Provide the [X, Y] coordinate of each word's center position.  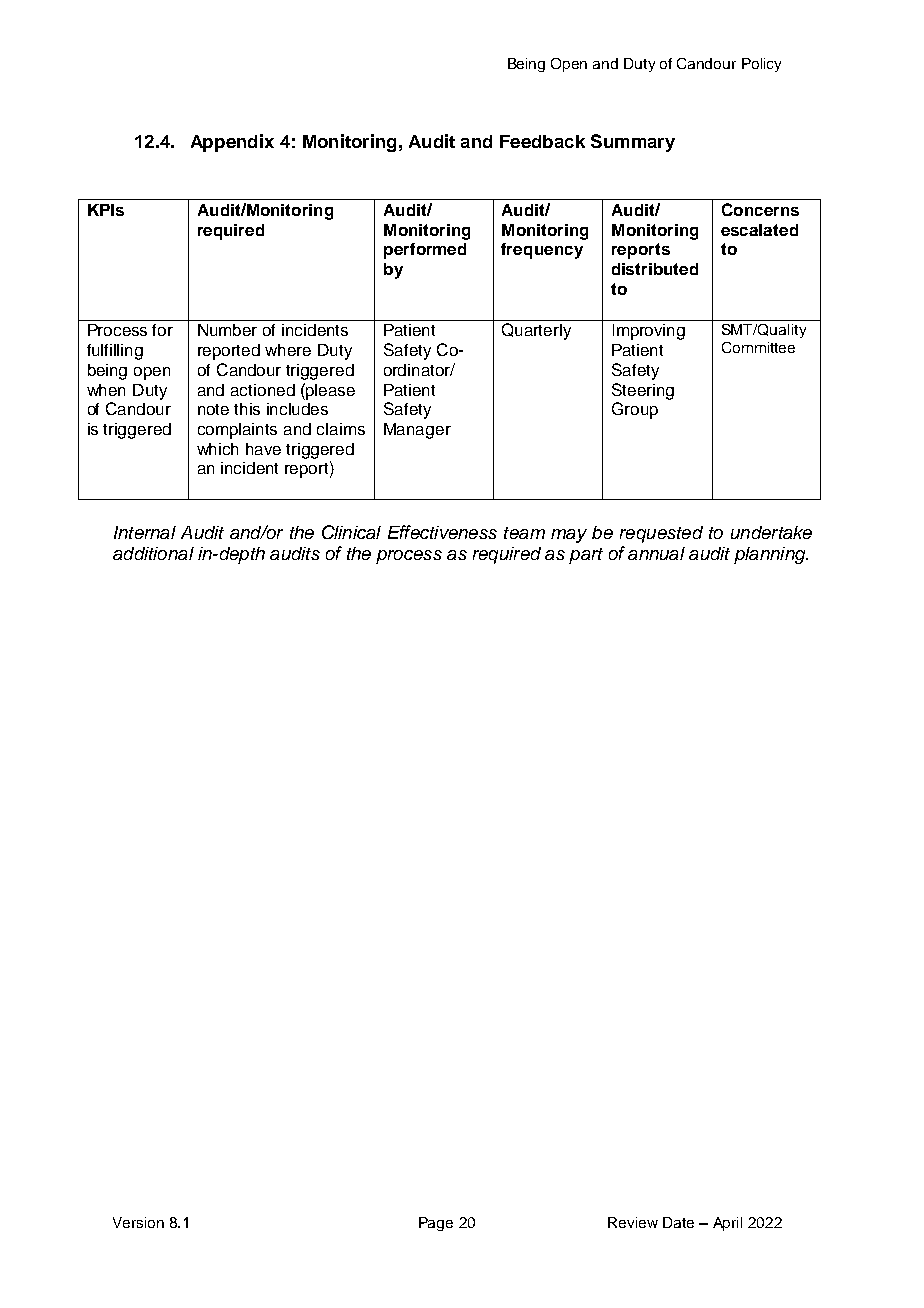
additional [153, 553]
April [727, 1224]
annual [656, 553]
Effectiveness [442, 532]
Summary [633, 143]
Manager [417, 431]
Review [633, 1222]
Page [436, 1224]
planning [771, 555]
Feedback [542, 141]
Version [138, 1222]
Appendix [232, 143]
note [213, 409]
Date [678, 1222]
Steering [643, 391]
